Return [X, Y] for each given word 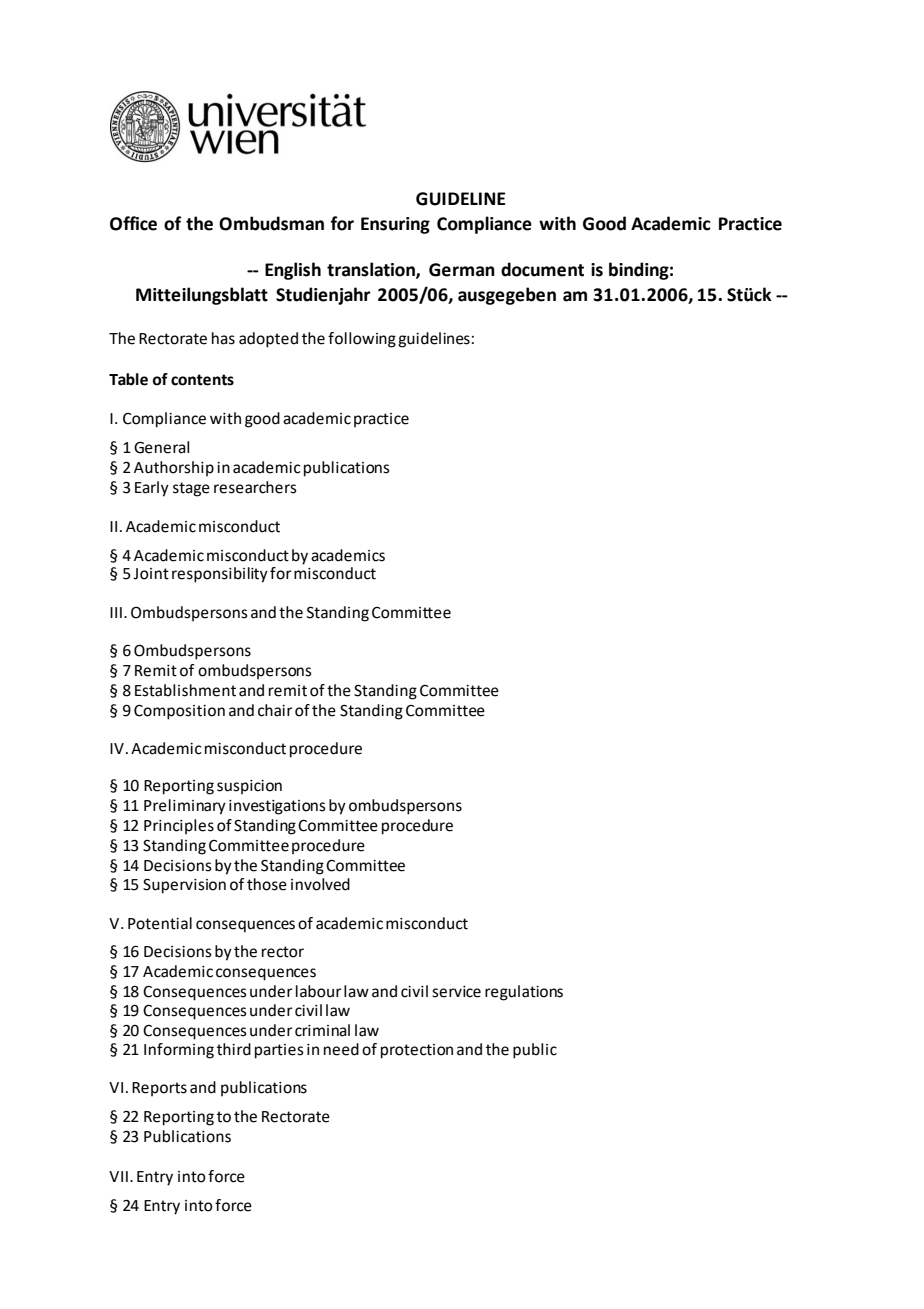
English [293, 271]
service [456, 992]
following [362, 340]
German [462, 270]
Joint [151, 574]
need [341, 1049]
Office [133, 223]
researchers [255, 487]
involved [320, 884]
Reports [159, 1089]
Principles [179, 827]
